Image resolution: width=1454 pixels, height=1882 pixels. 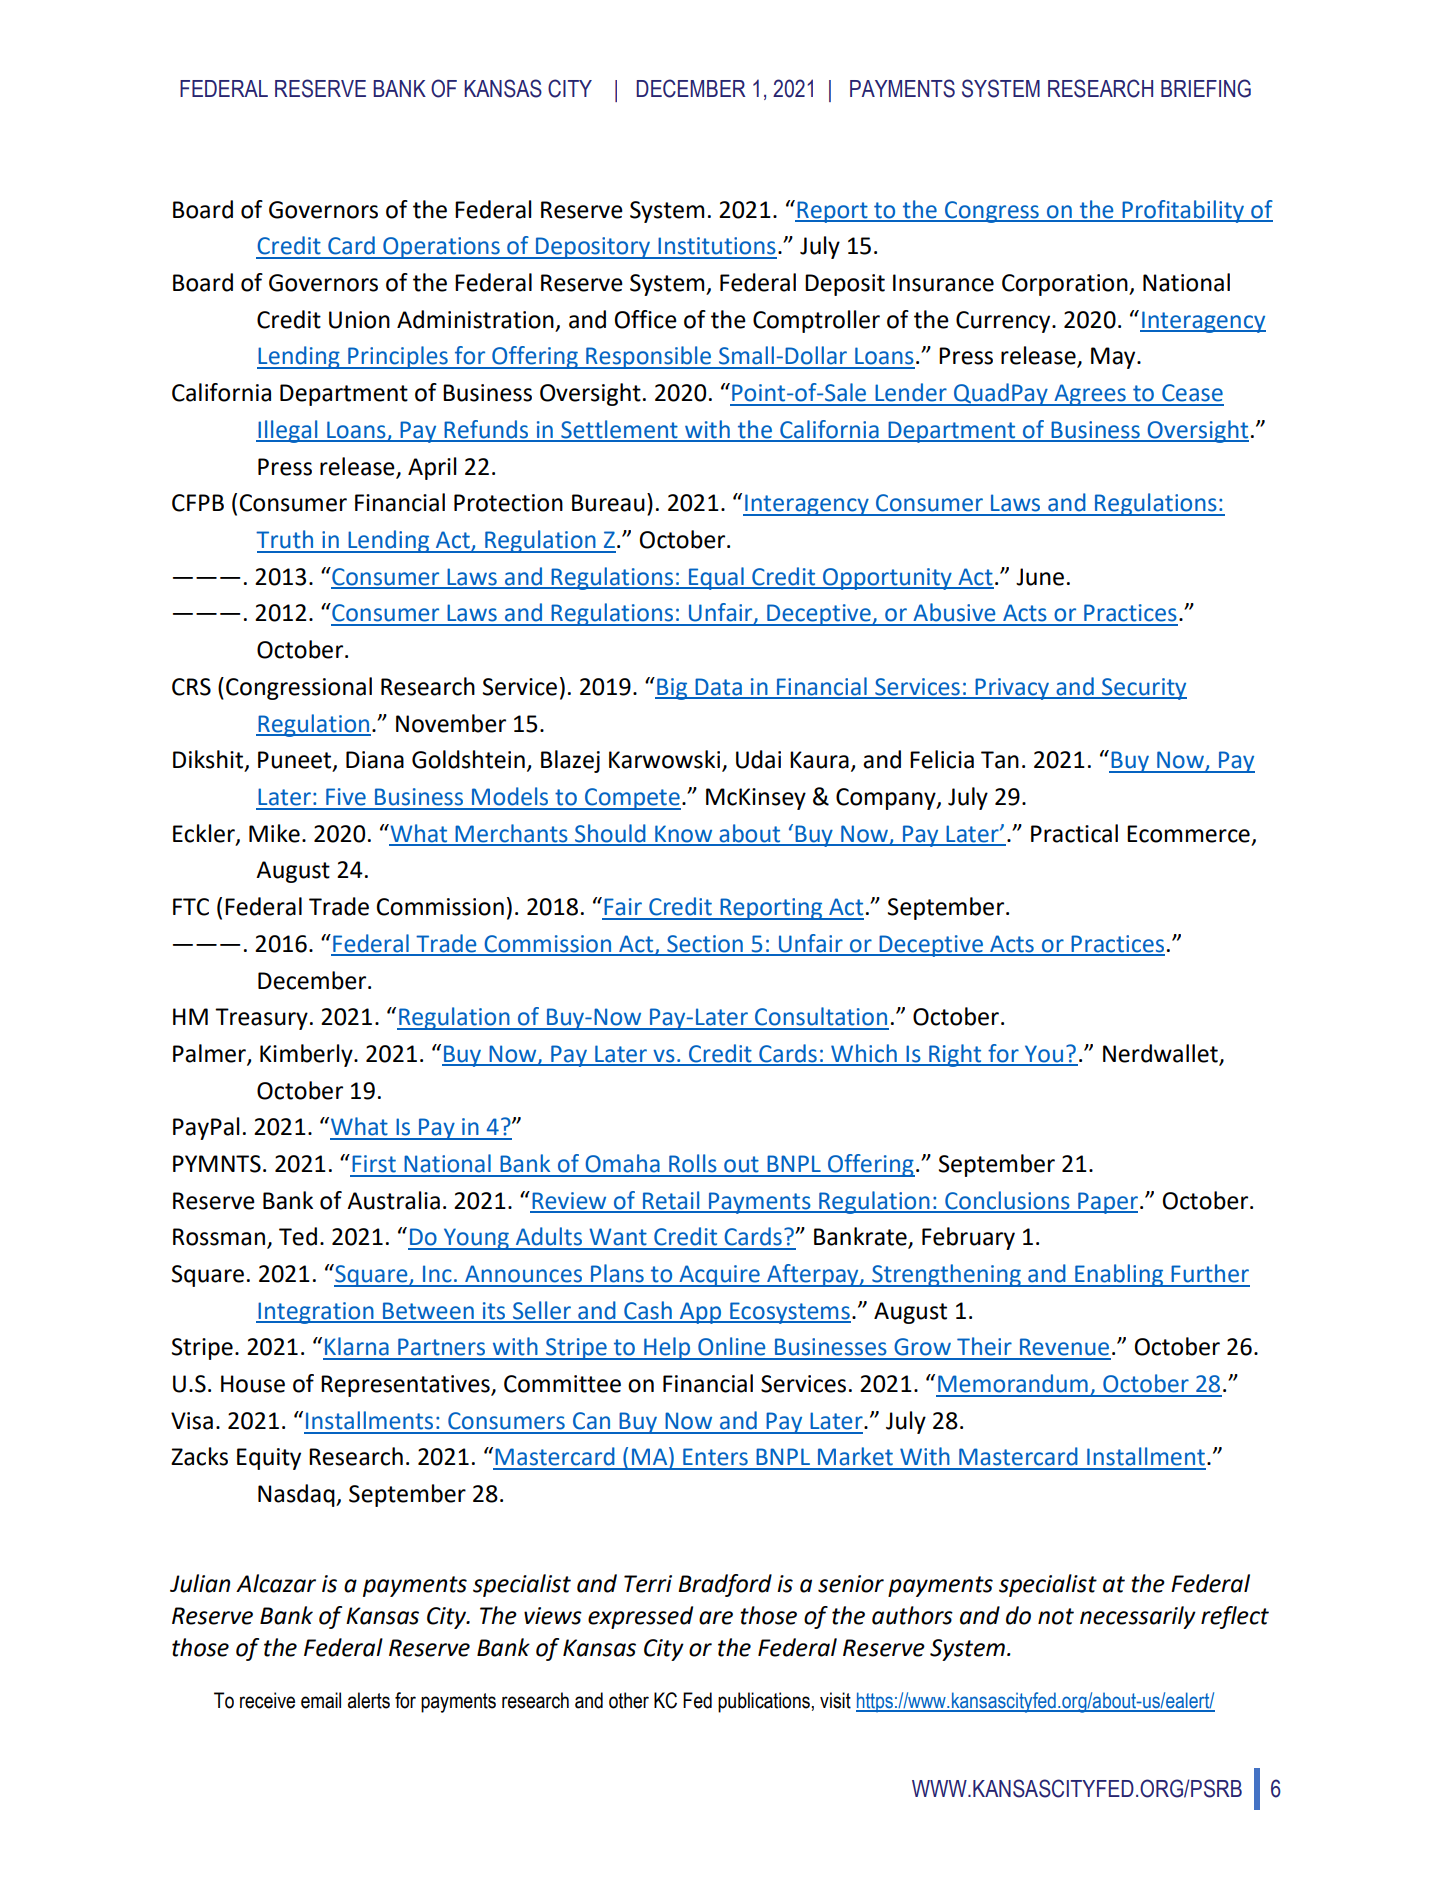 What do you see at coordinates (321, 1700) in the screenshot?
I see `email` at bounding box center [321, 1700].
